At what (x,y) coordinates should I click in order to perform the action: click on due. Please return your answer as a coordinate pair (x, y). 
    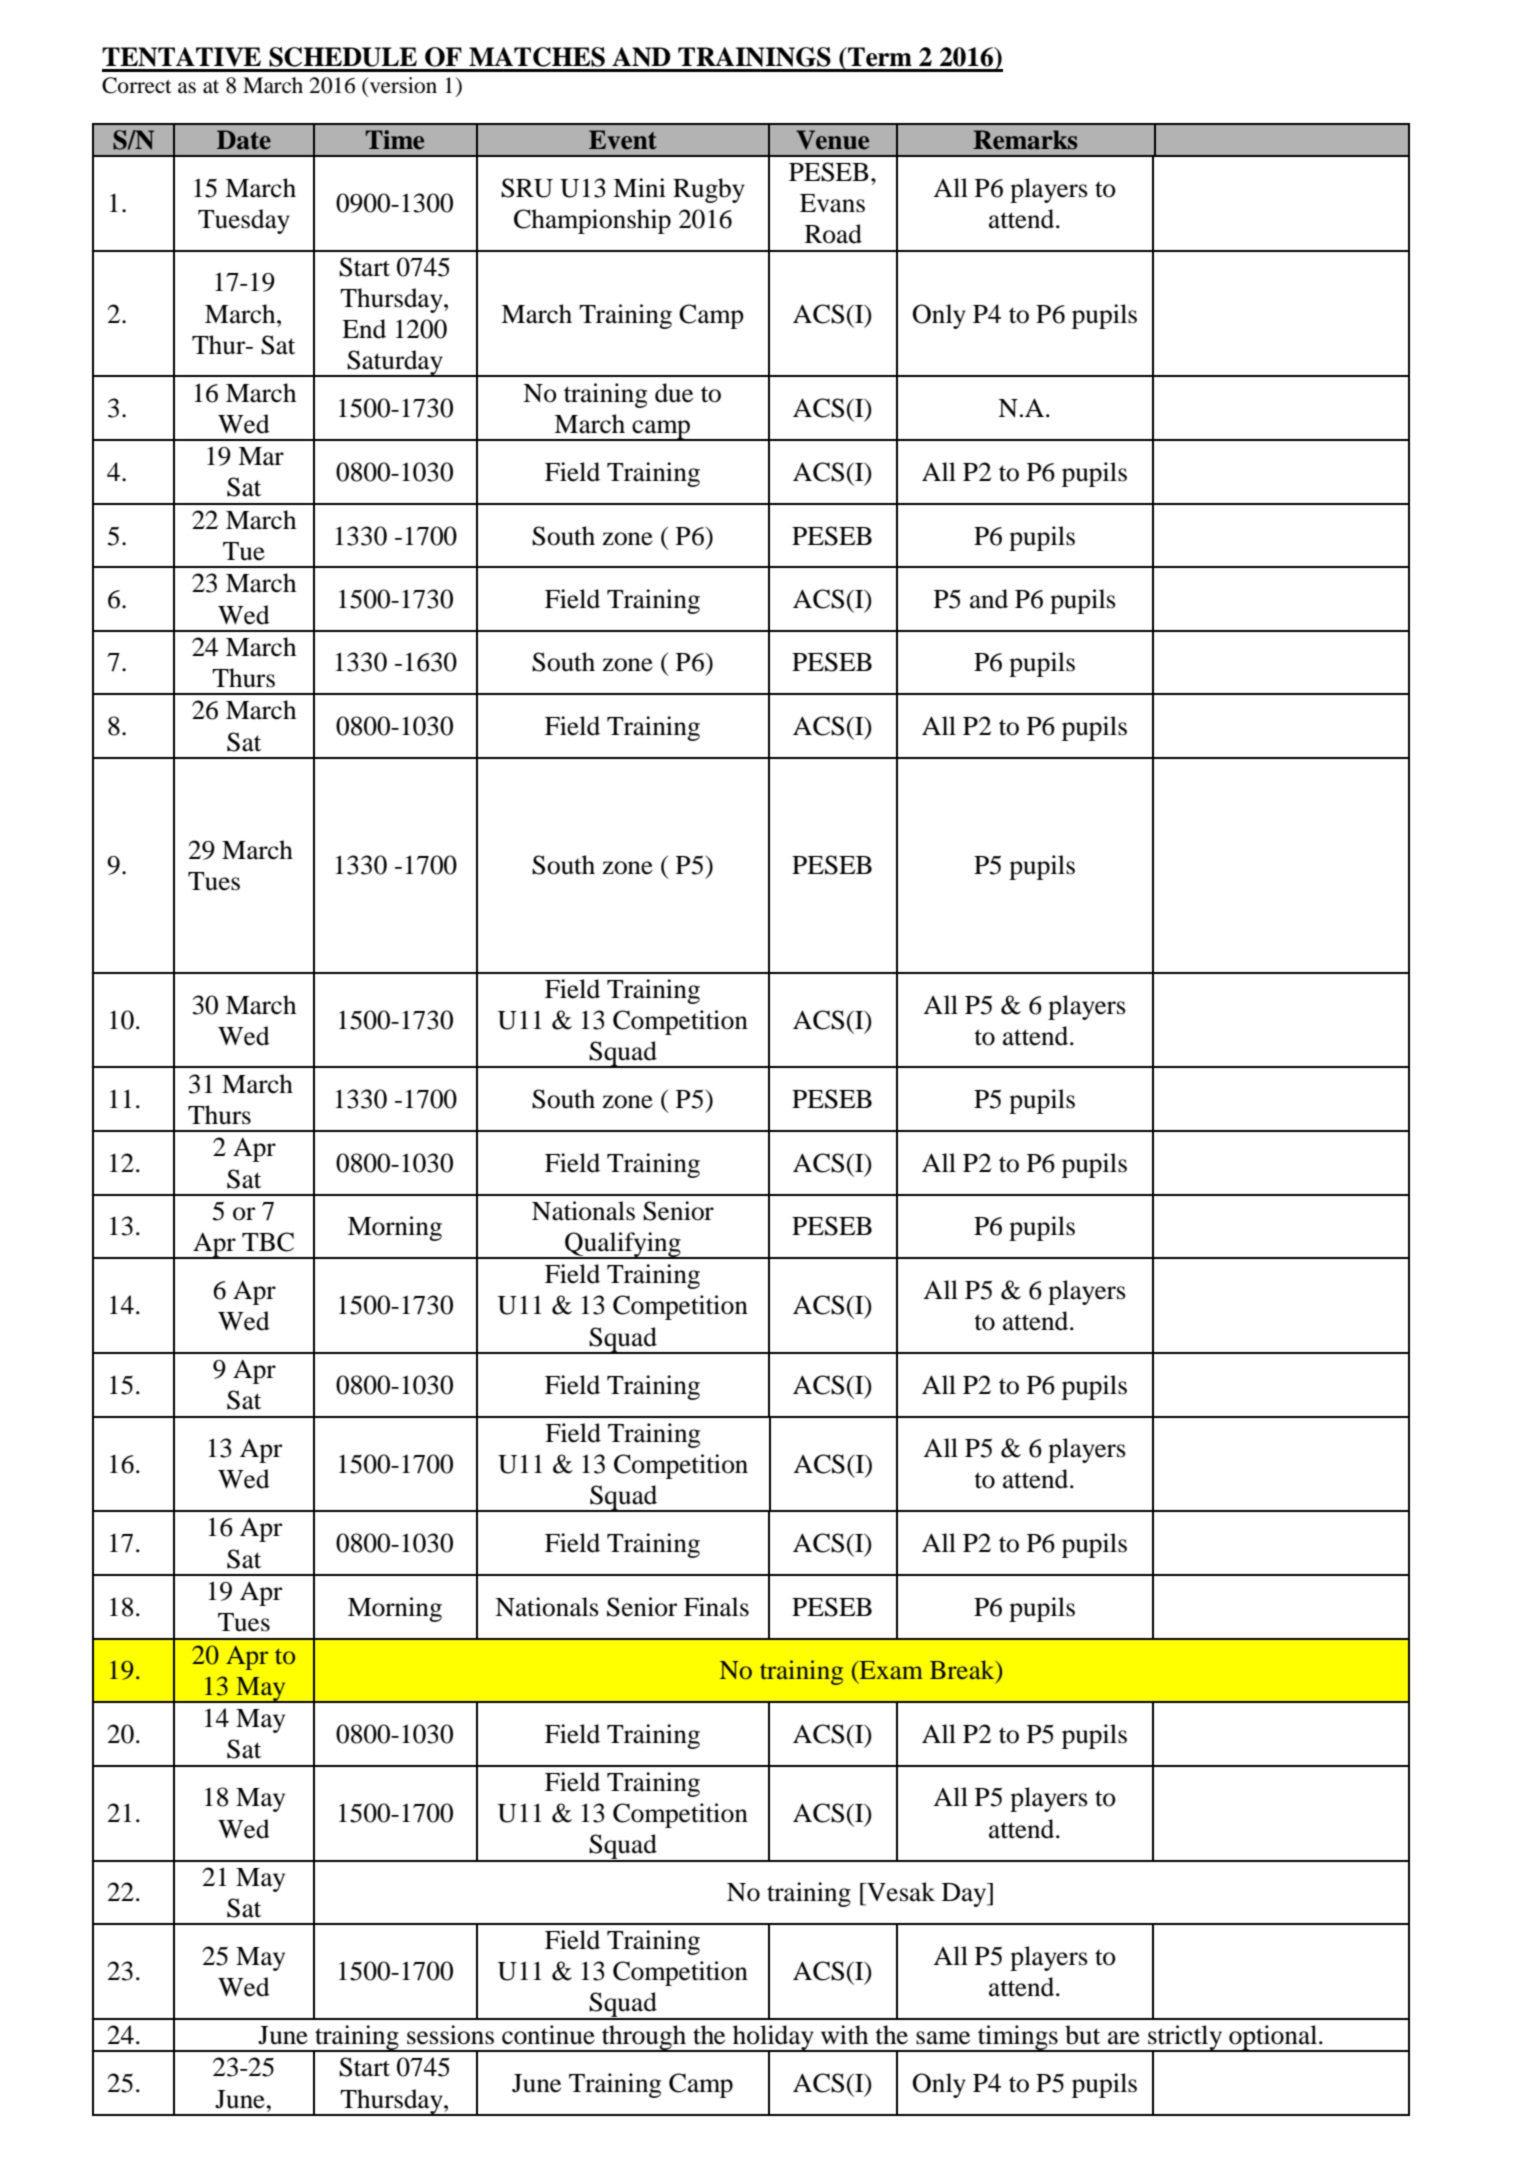
    Looking at the image, I should click on (674, 393).
